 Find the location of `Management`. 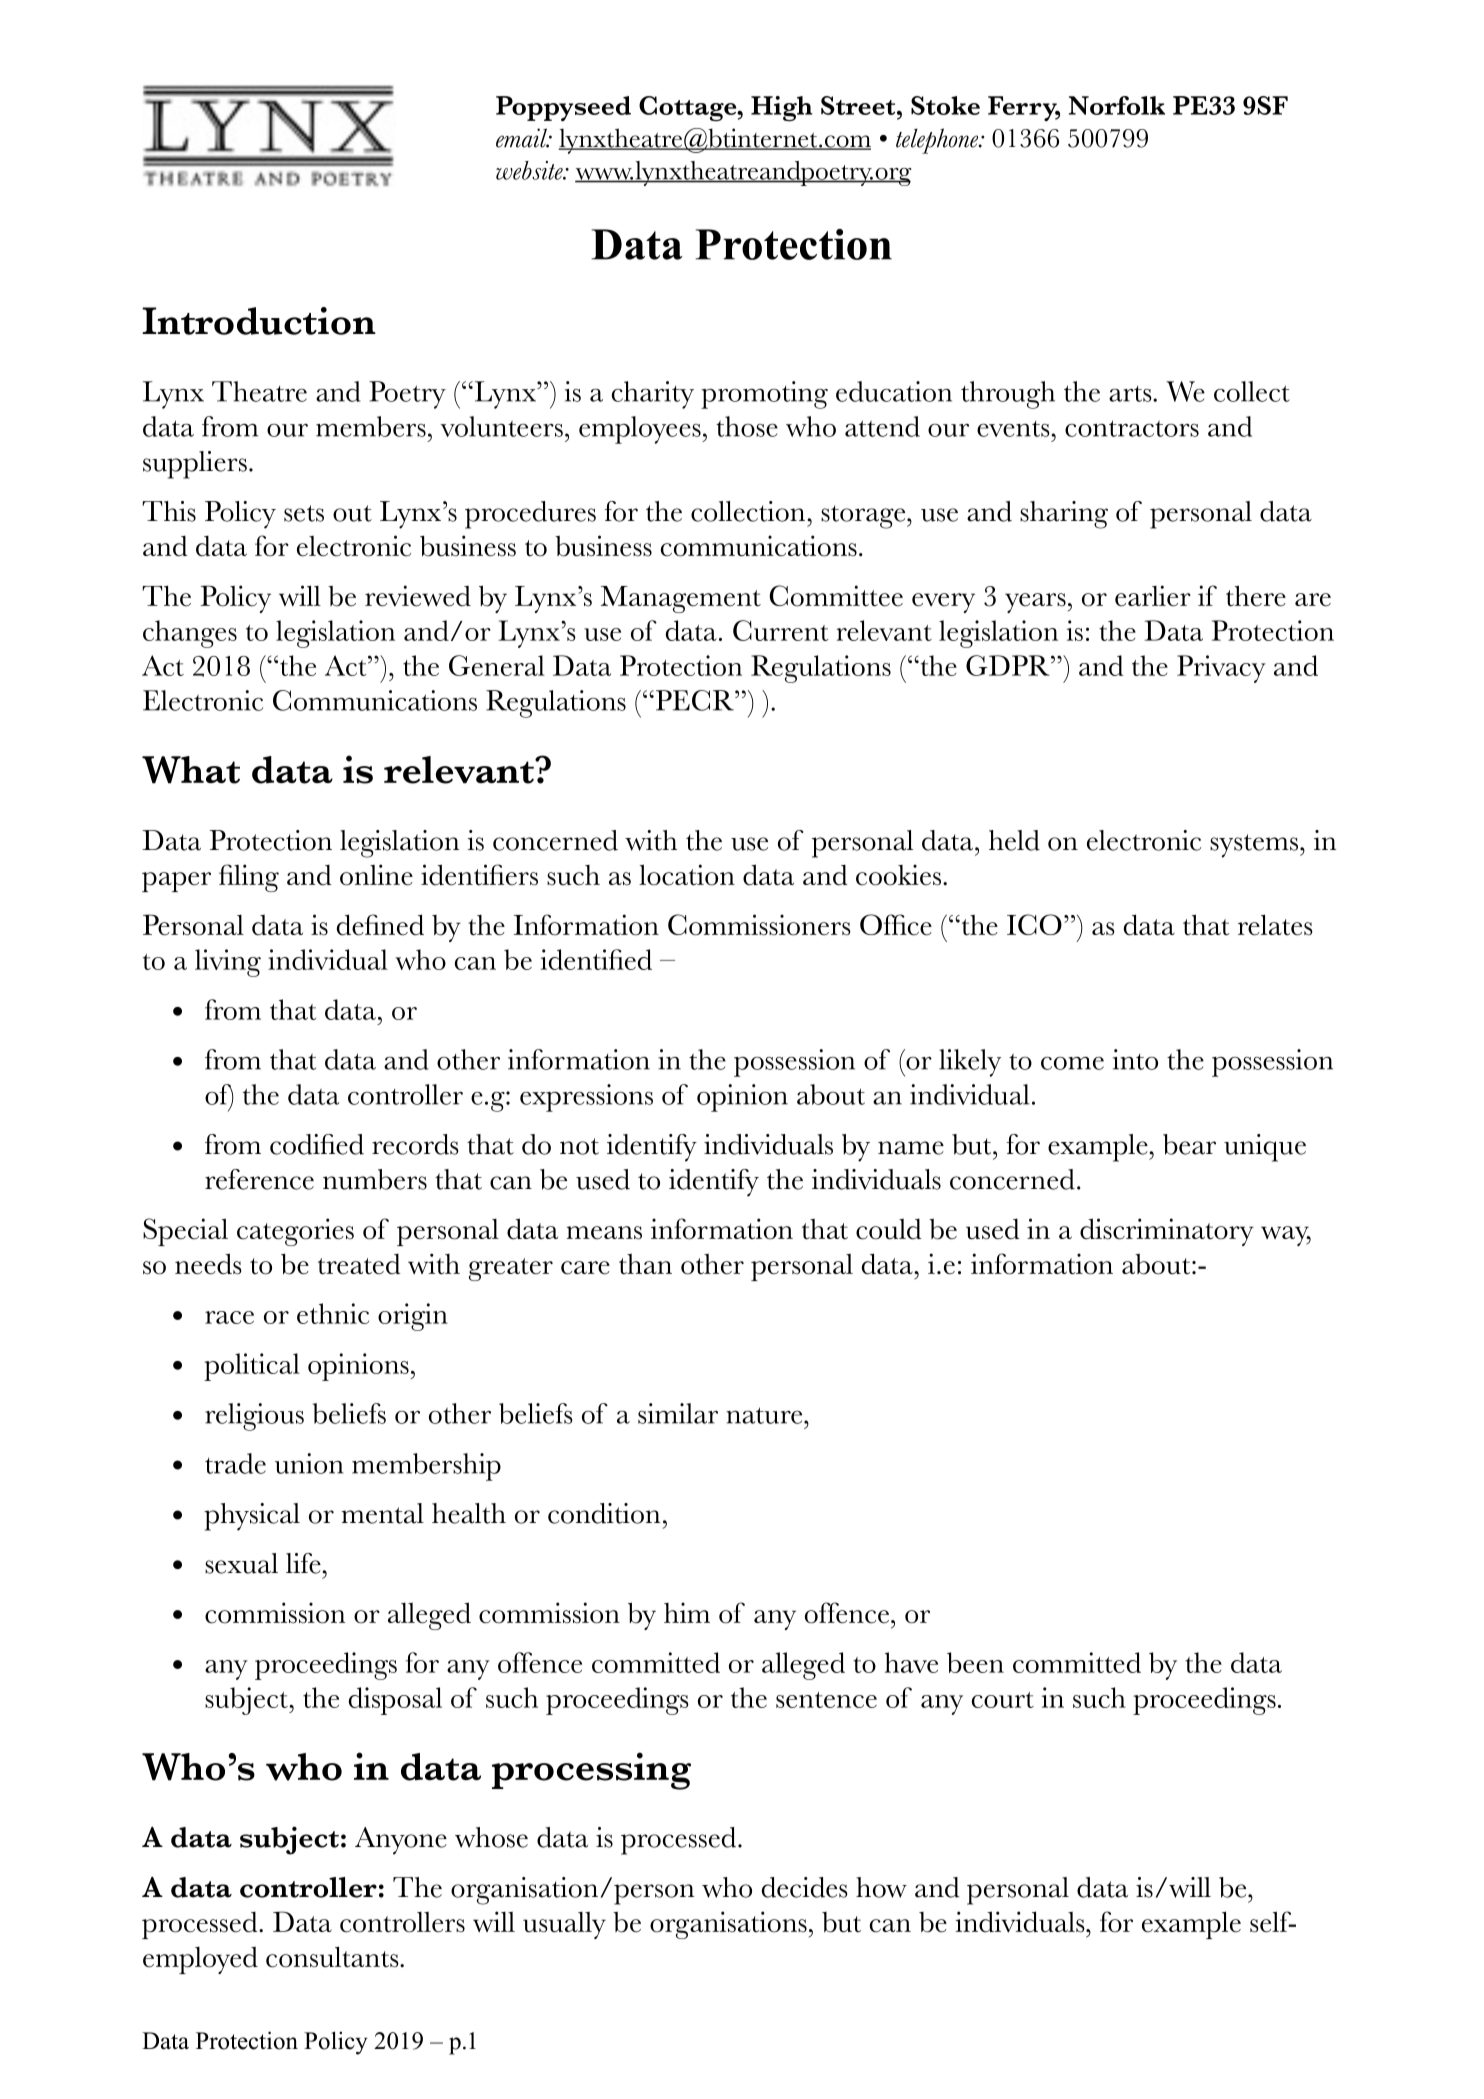

Management is located at coordinates (681, 599).
